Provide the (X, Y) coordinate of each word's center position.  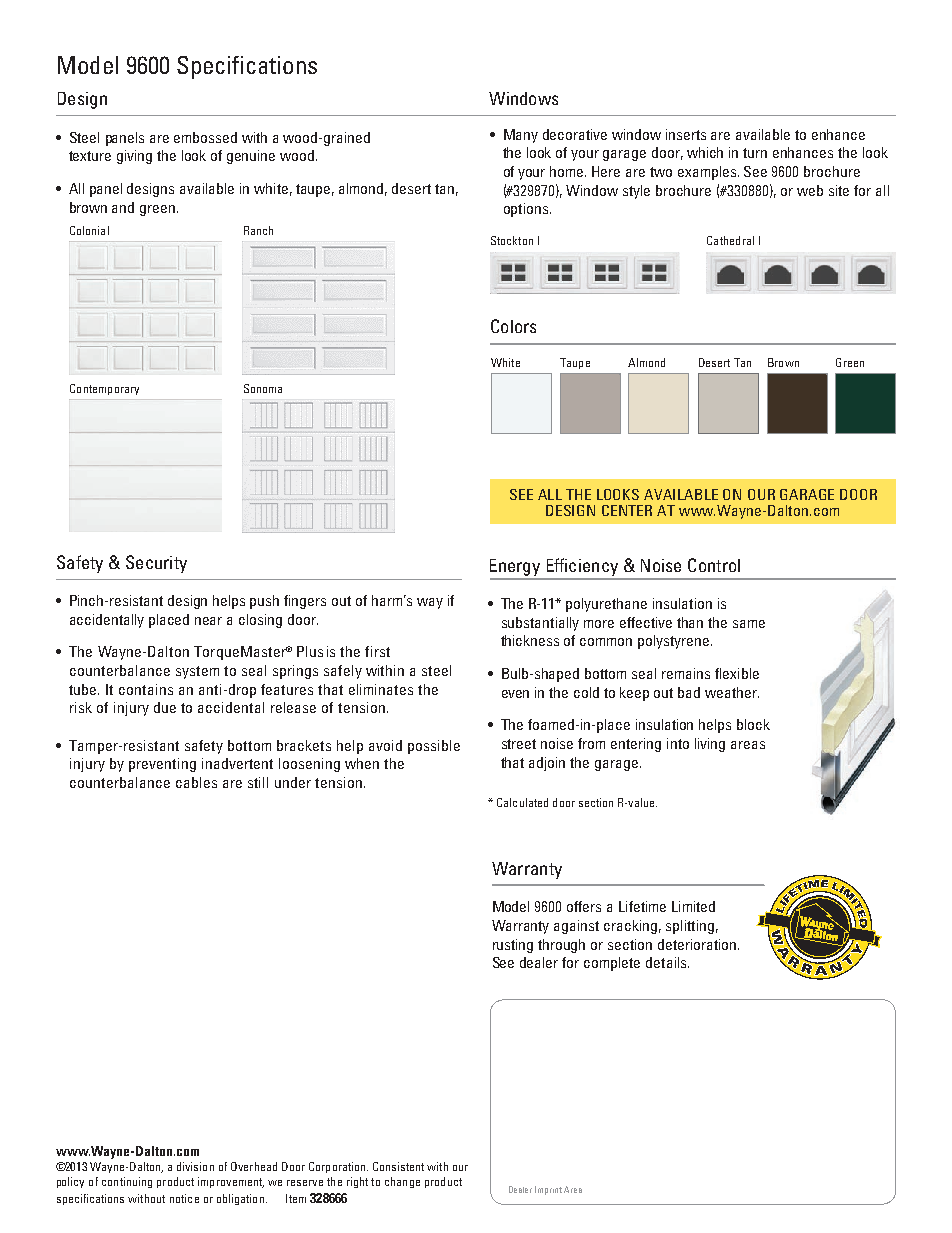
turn (755, 153)
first (377, 651)
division (195, 1166)
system (197, 672)
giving (134, 157)
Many (521, 136)
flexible (737, 673)
